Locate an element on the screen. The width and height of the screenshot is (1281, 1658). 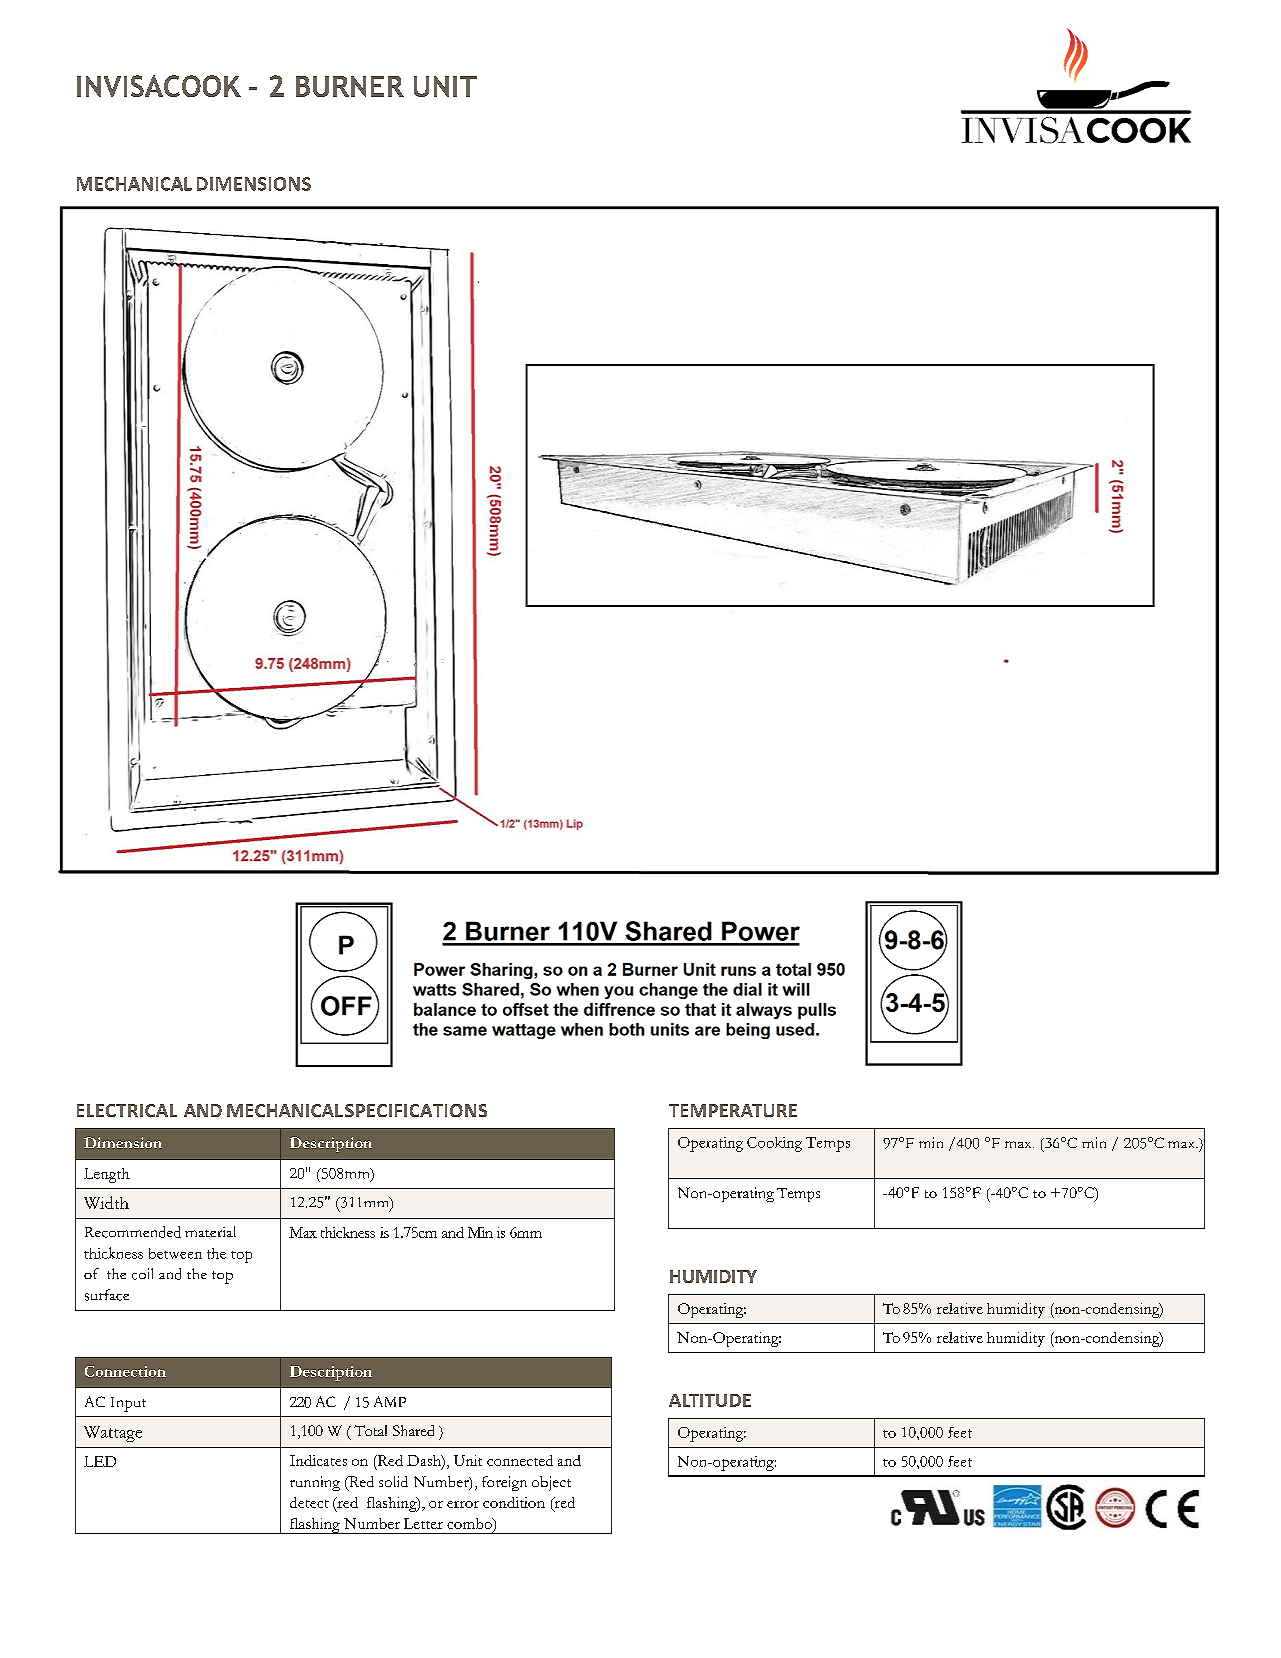
ALTITUDE is located at coordinates (710, 1400).
